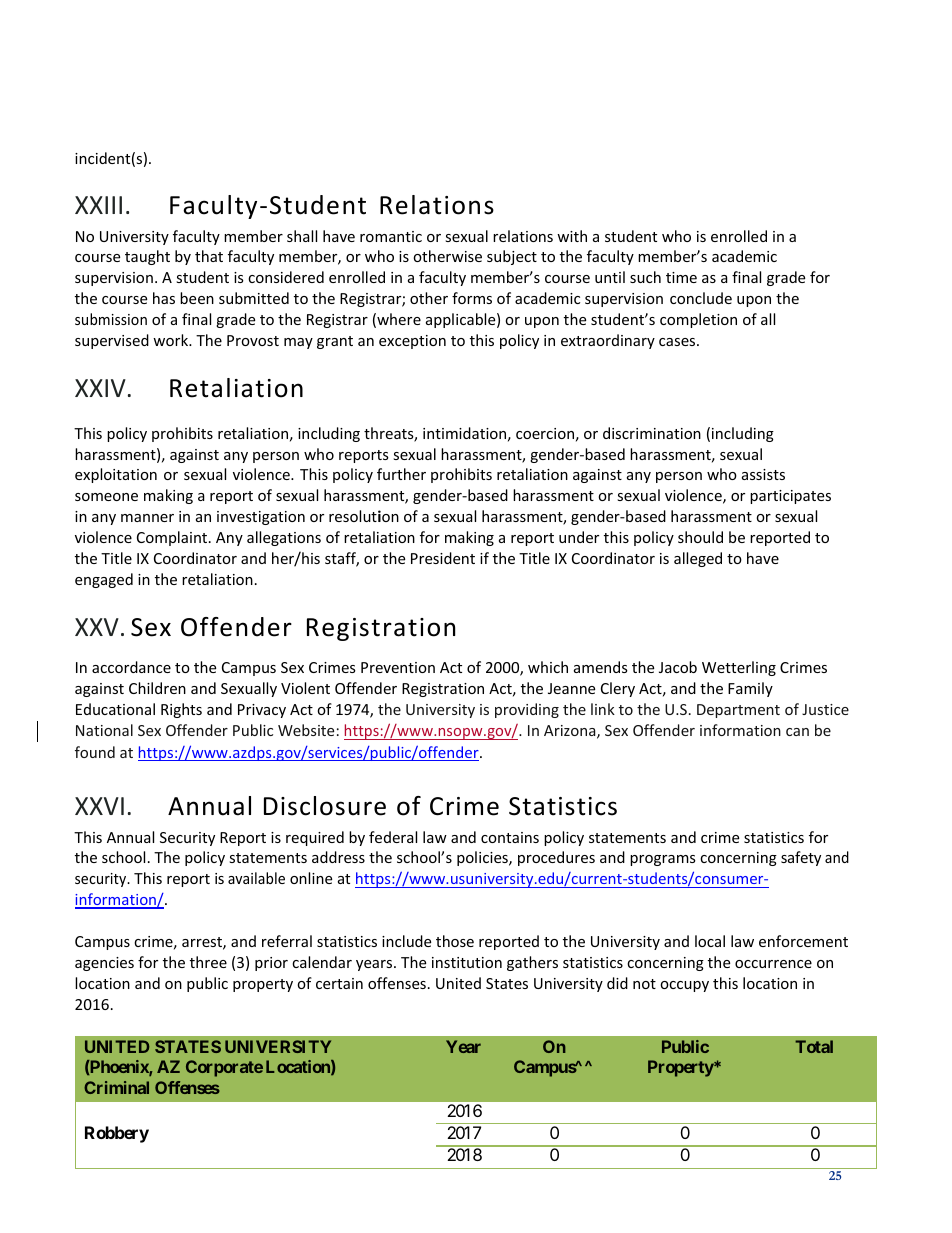  What do you see at coordinates (750, 689) in the document?
I see `Family` at bounding box center [750, 689].
